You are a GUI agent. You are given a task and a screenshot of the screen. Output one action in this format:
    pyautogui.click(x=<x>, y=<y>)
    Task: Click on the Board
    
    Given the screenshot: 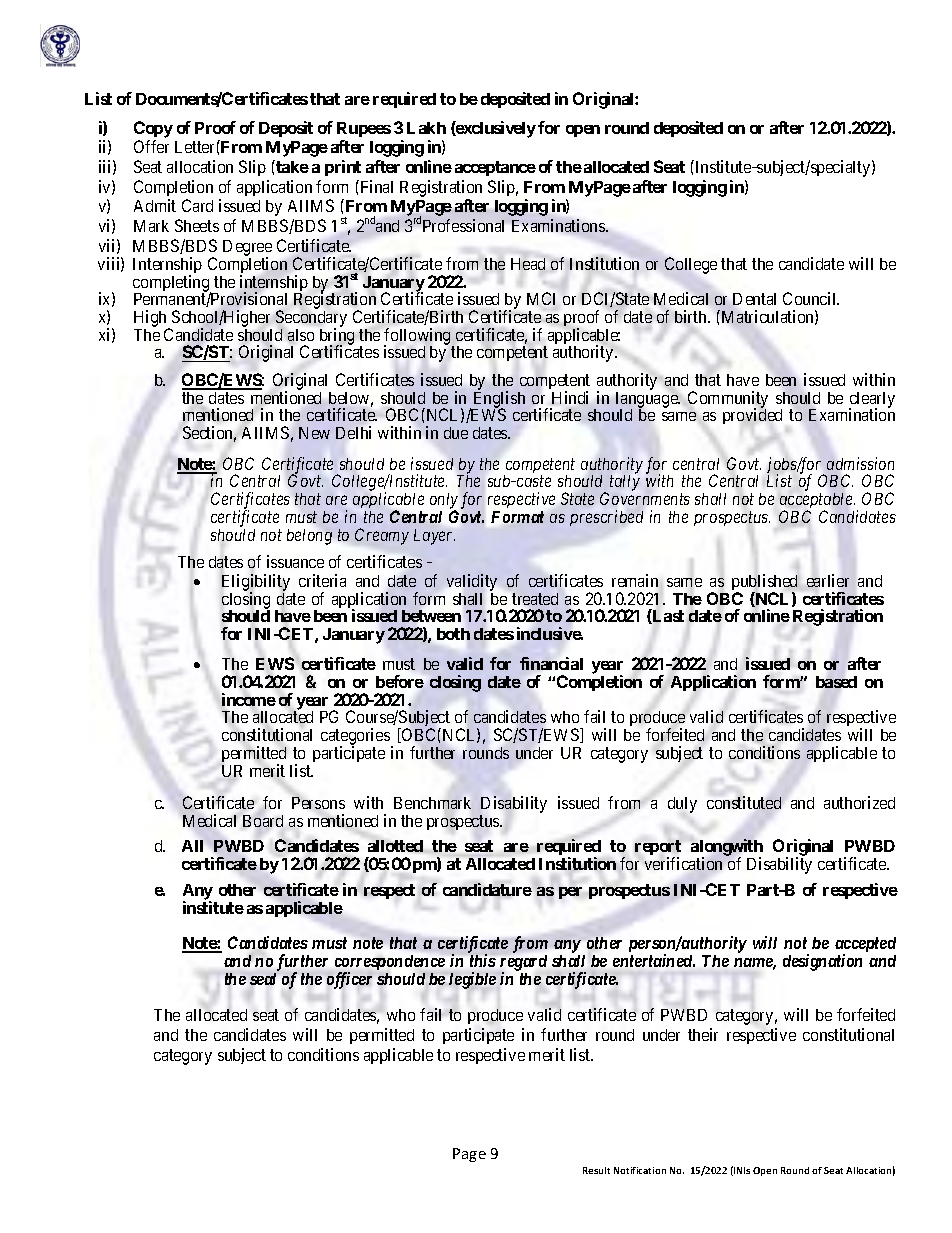 What is the action you would take?
    pyautogui.click(x=263, y=821)
